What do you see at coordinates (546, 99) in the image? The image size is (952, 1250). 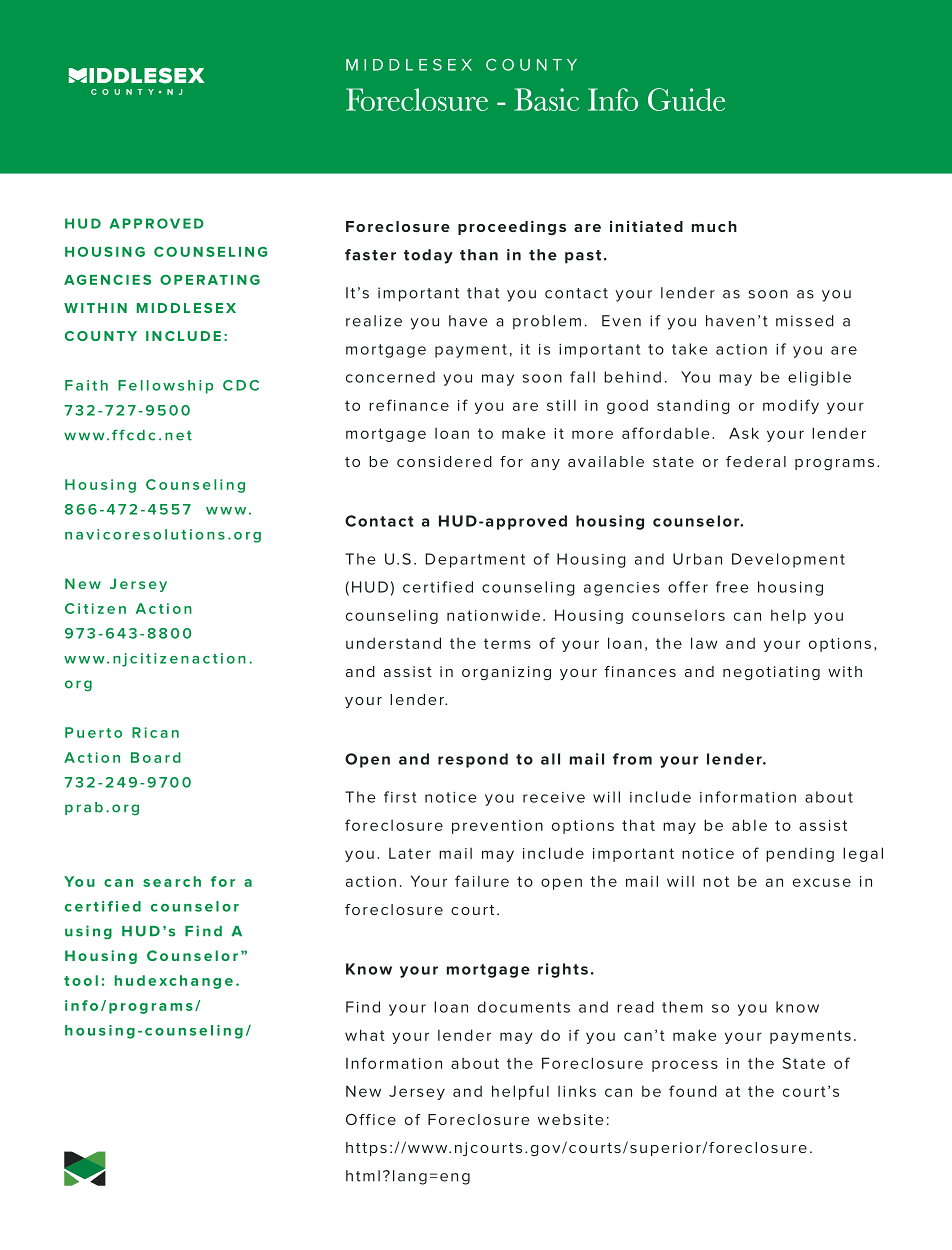 I see `Basic` at bounding box center [546, 99].
